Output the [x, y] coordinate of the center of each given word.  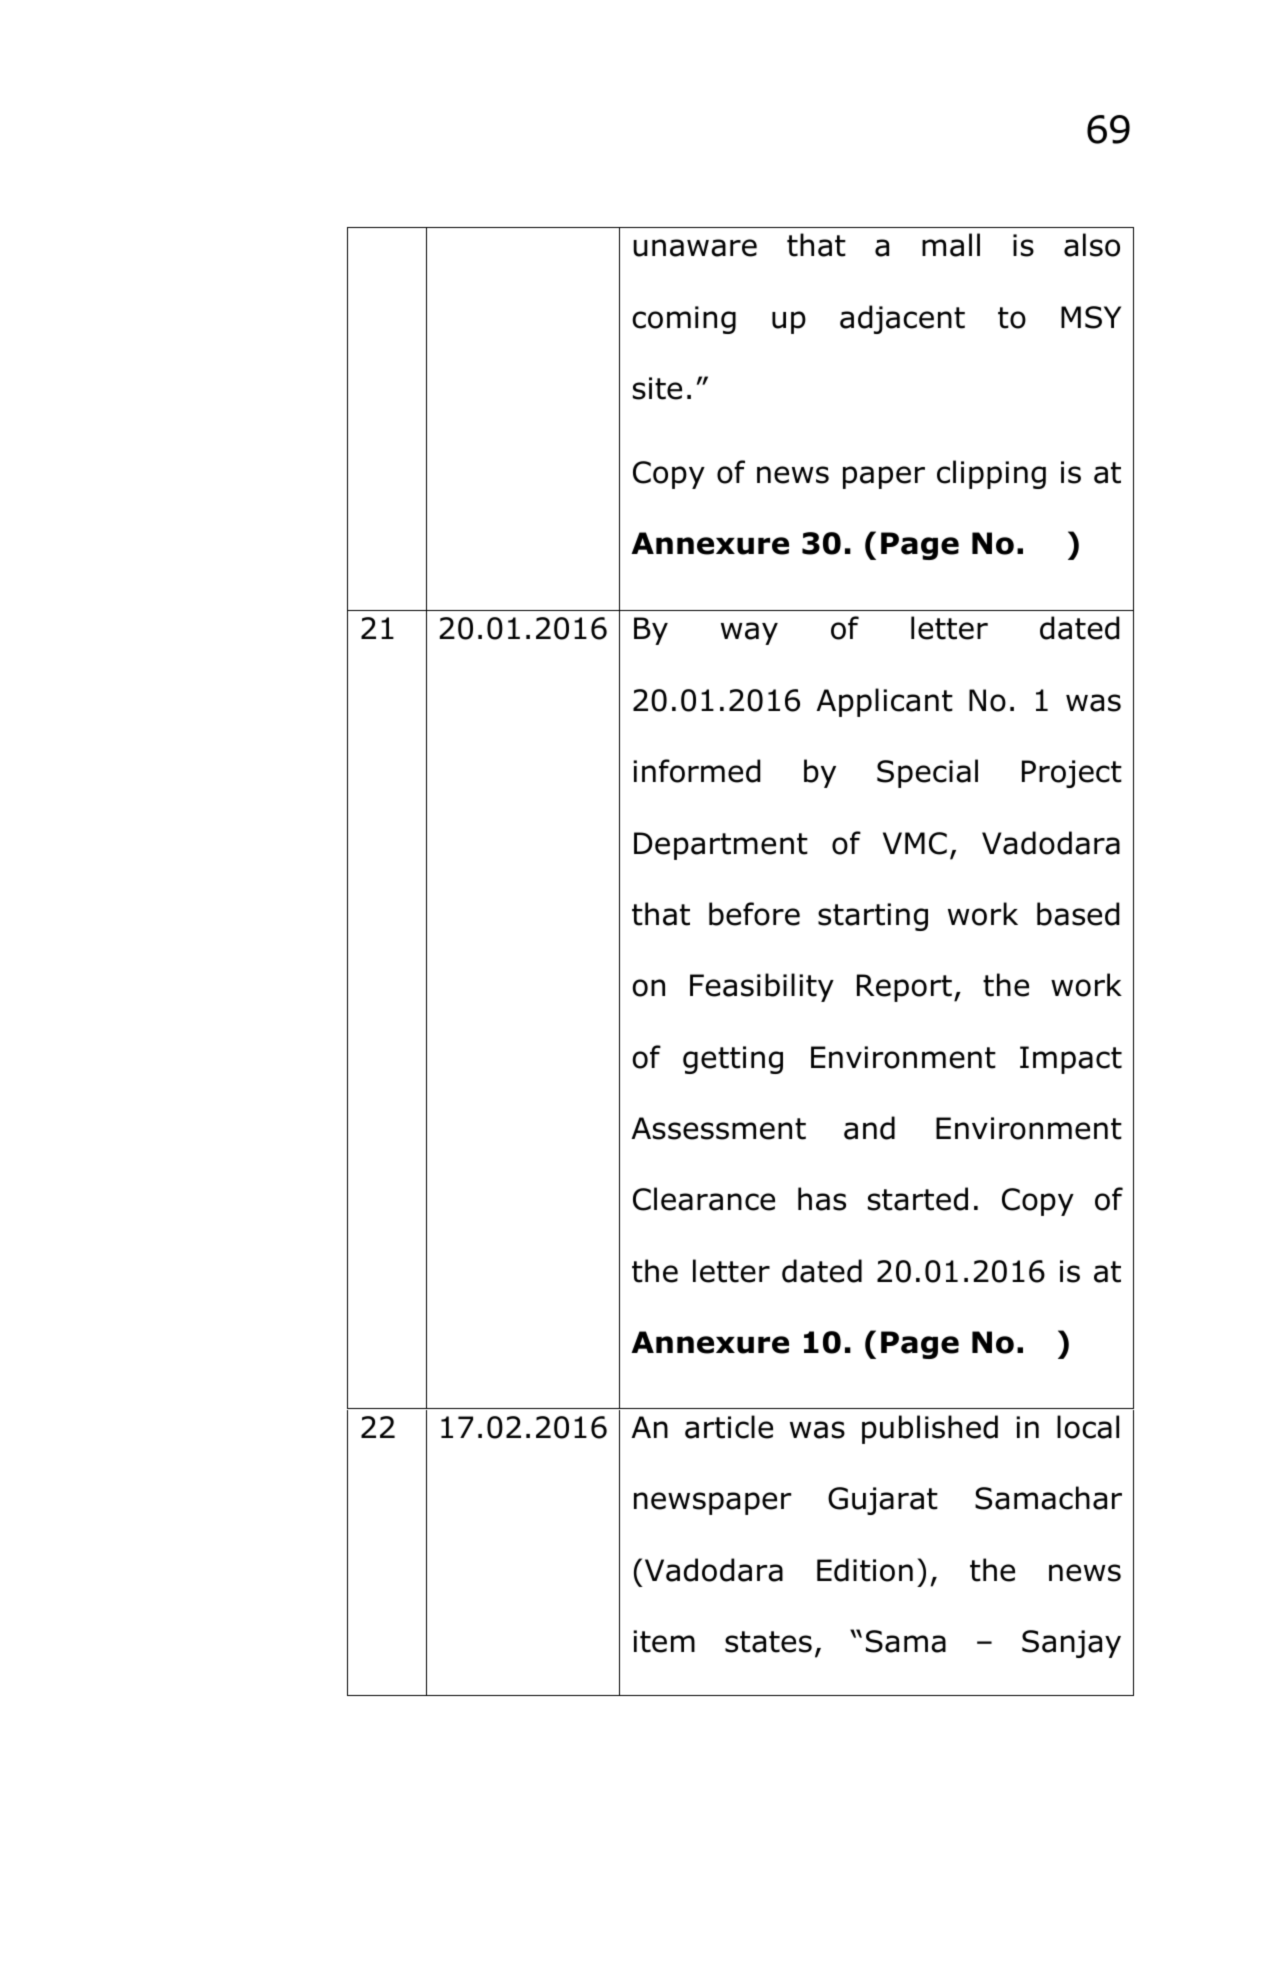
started [918, 1199]
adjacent [902, 319]
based [1078, 914]
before [754, 914]
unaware [695, 248]
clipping [991, 474]
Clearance [704, 1199]
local [1088, 1427]
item [664, 1641]
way [749, 633]
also [1092, 245]
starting [873, 917]
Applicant [884, 702]
